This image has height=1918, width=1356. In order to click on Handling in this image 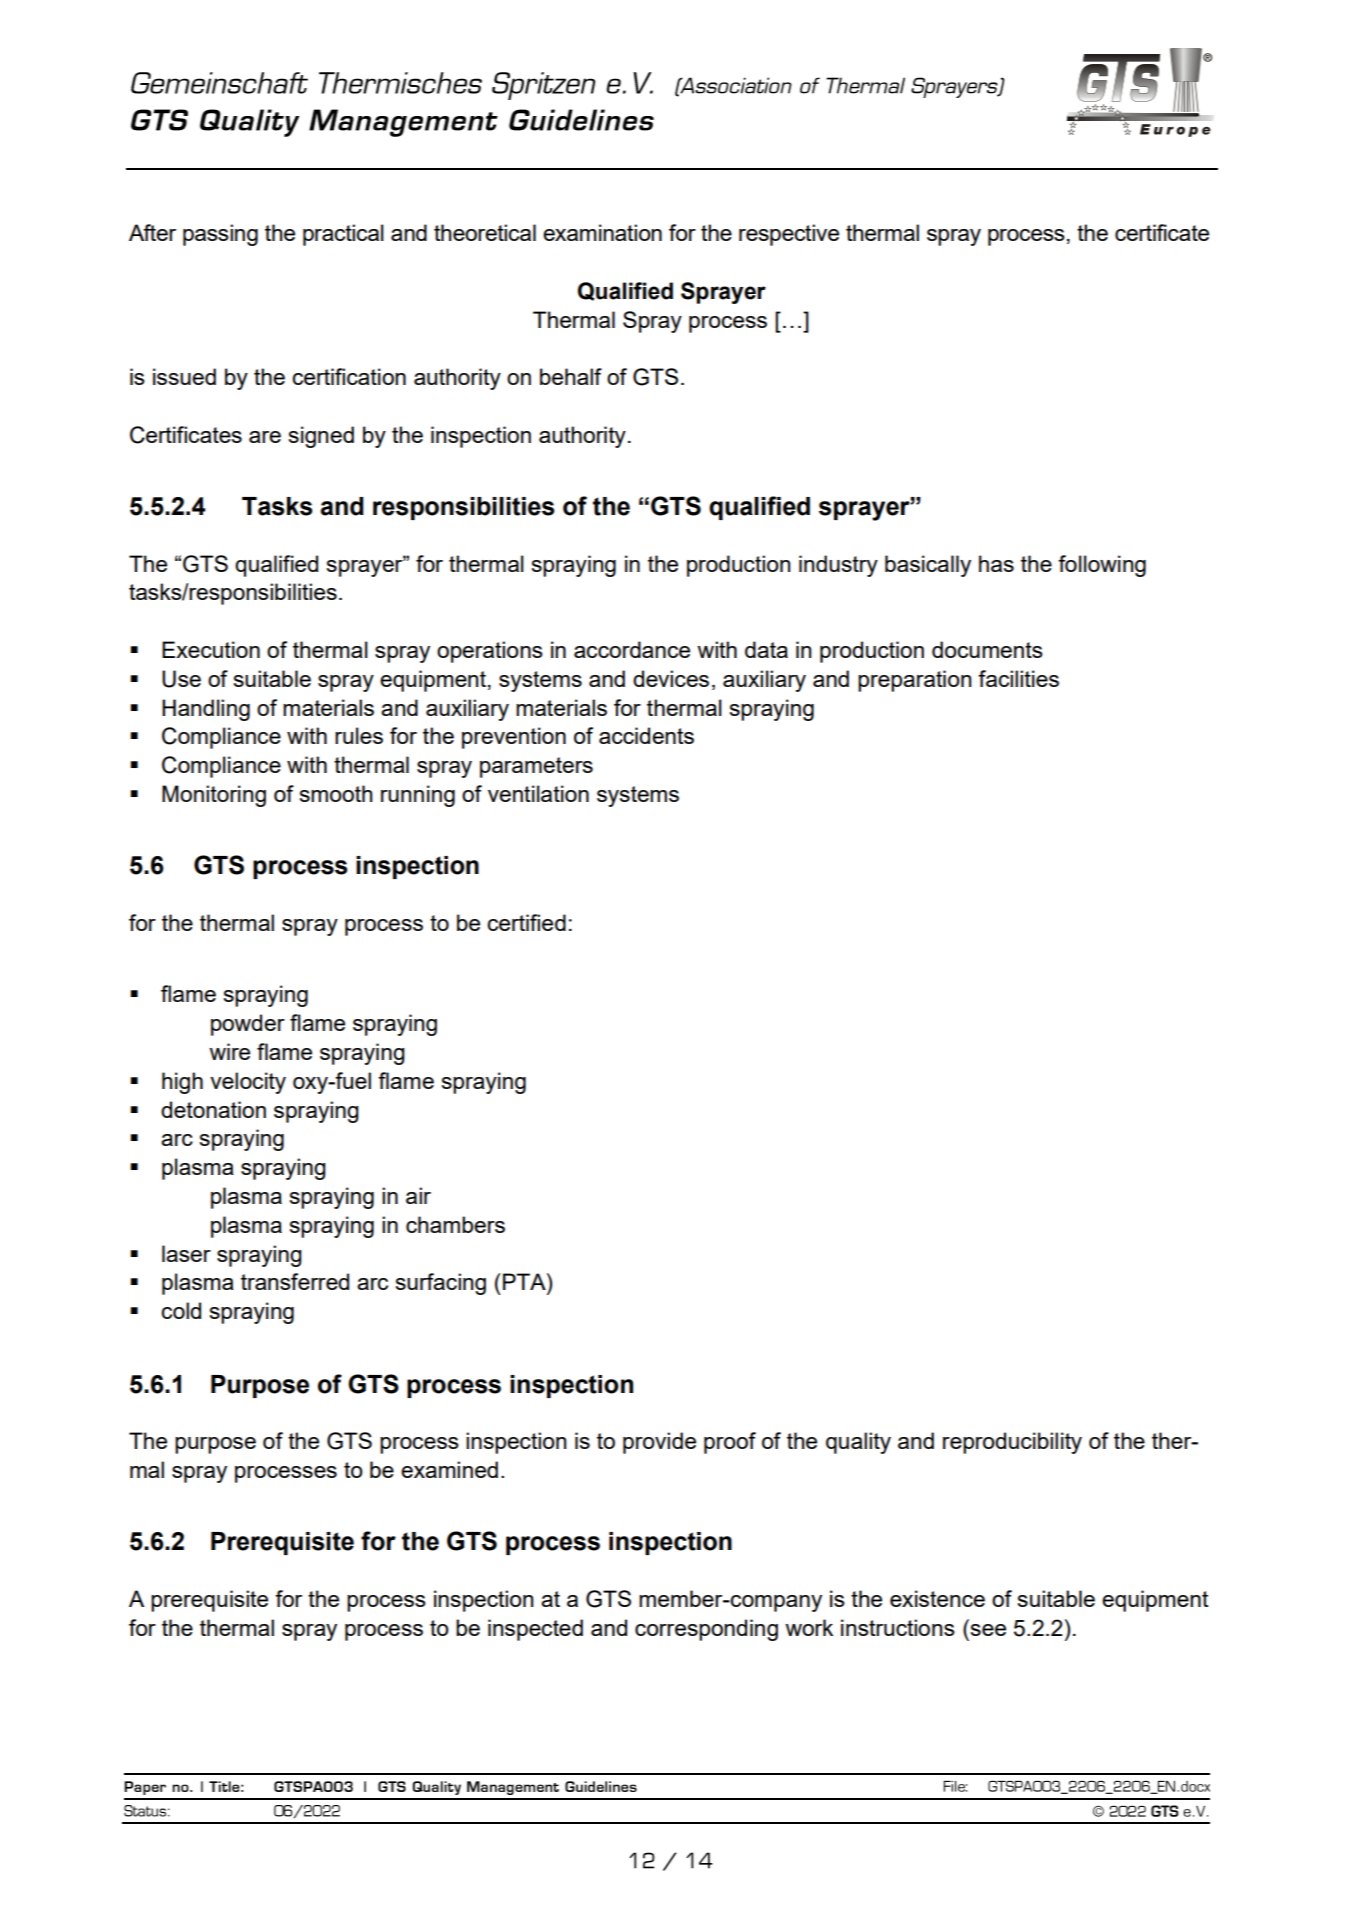, I will do `click(206, 710)`.
